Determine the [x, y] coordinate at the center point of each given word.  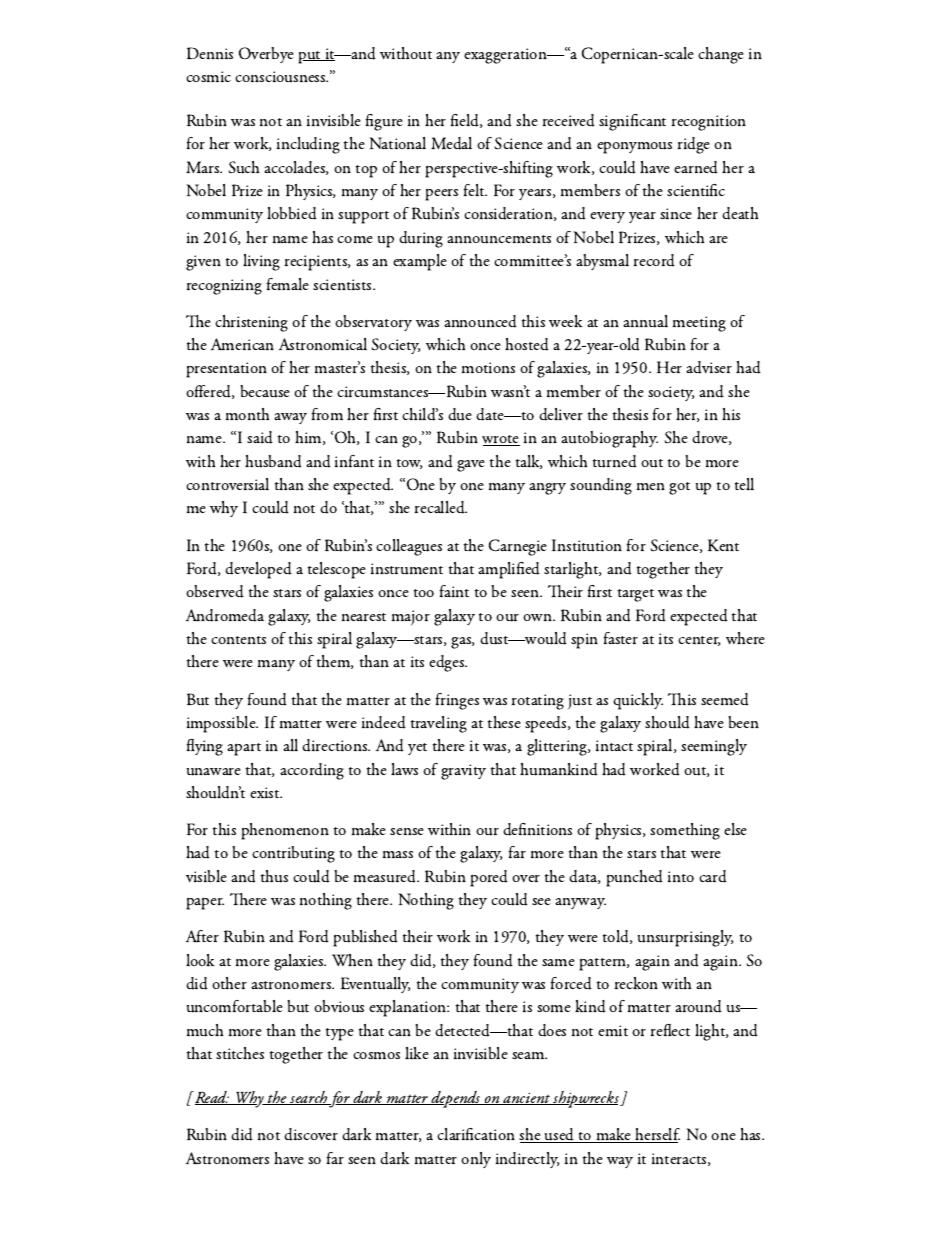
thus [274, 876]
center [699, 641]
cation [494, 1134]
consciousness [281, 77]
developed [258, 570]
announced [480, 321]
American [242, 344]
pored [489, 878]
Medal [451, 143]
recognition [709, 123]
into [681, 876]
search [308, 1098]
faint [454, 591]
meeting [699, 324]
